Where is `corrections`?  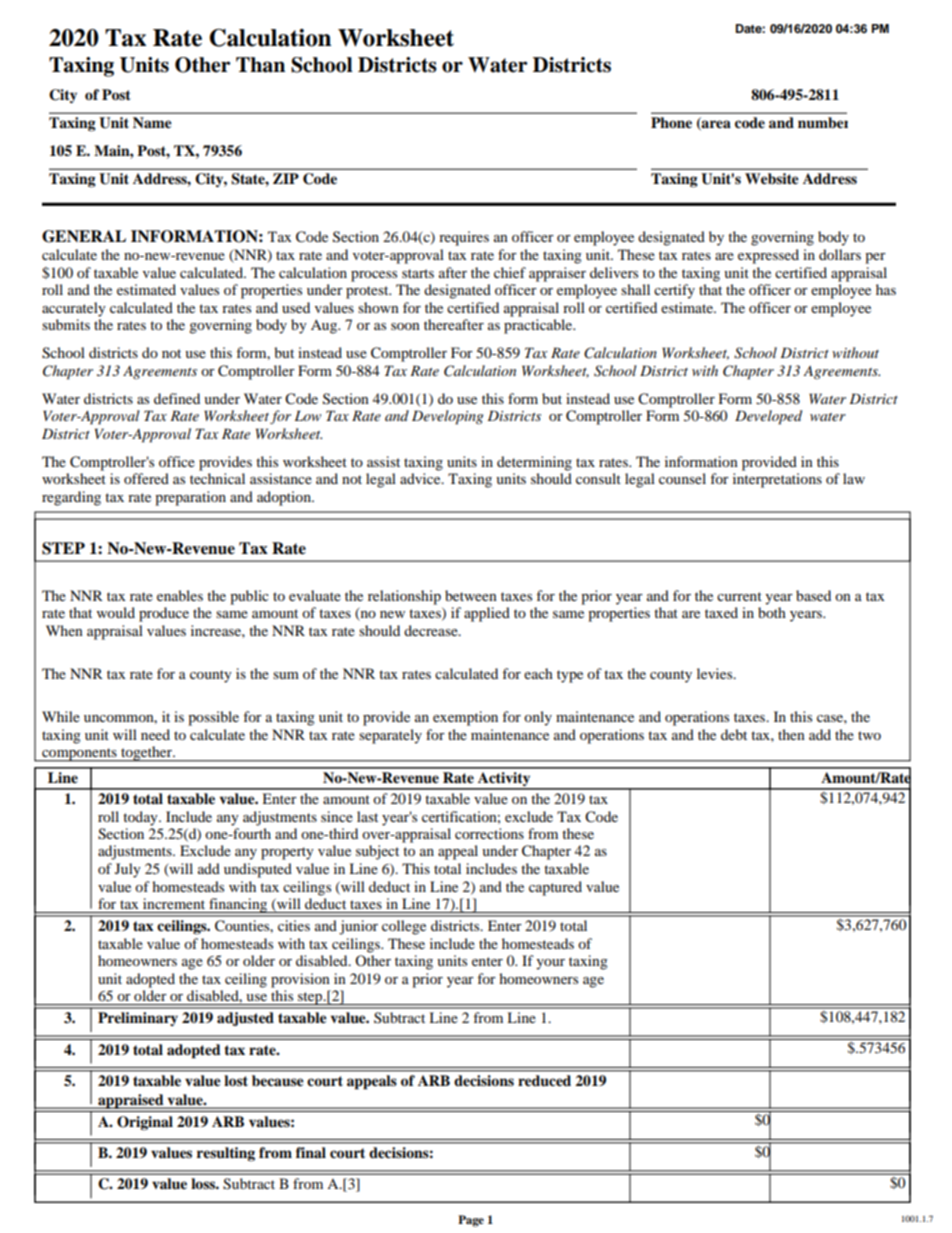
corrections is located at coordinates (489, 833).
